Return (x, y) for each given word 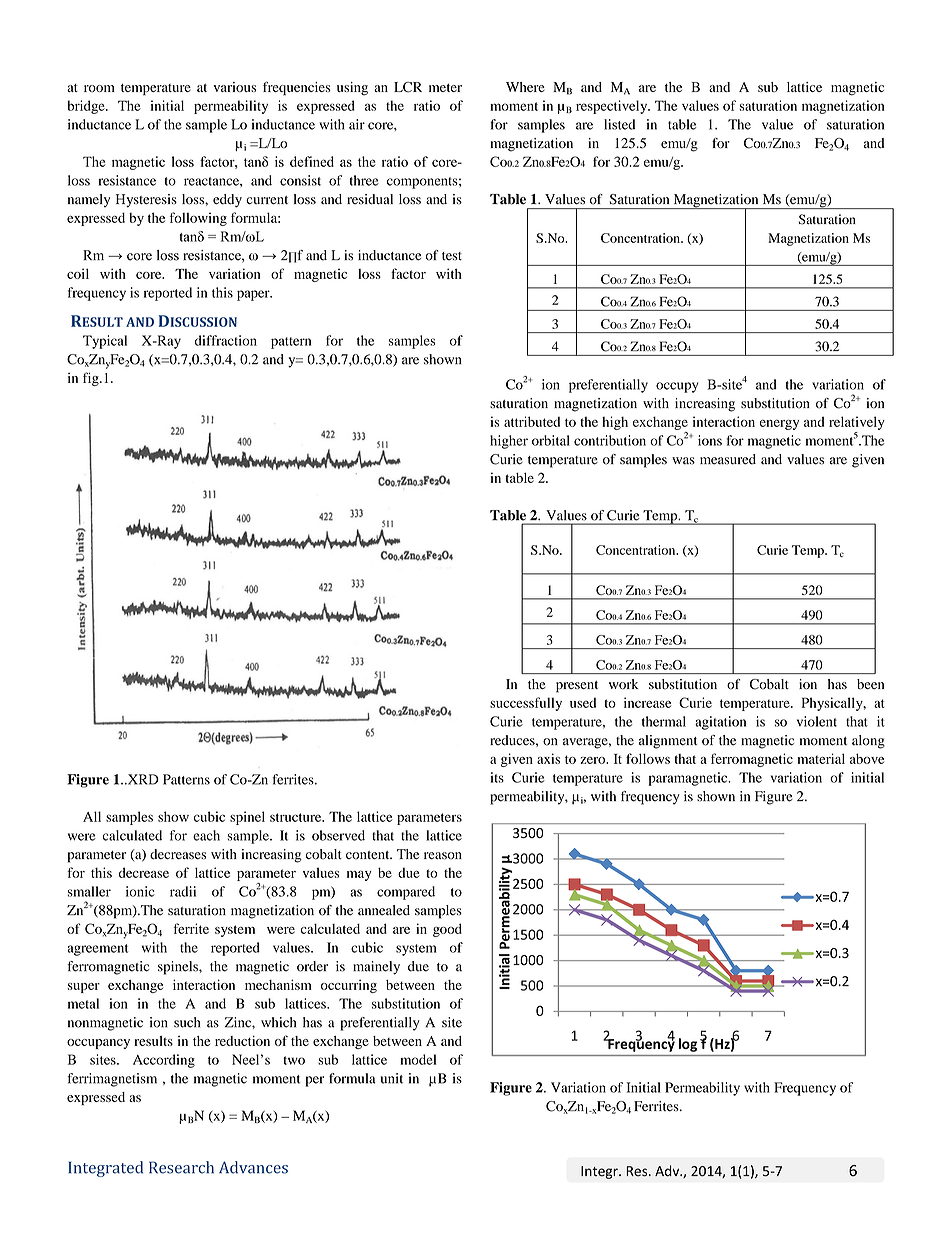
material (821, 758)
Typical (105, 342)
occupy (677, 387)
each (206, 835)
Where (525, 87)
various (234, 87)
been (870, 684)
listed (619, 124)
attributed (532, 421)
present (577, 687)
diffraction (226, 340)
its (497, 777)
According (164, 1061)
